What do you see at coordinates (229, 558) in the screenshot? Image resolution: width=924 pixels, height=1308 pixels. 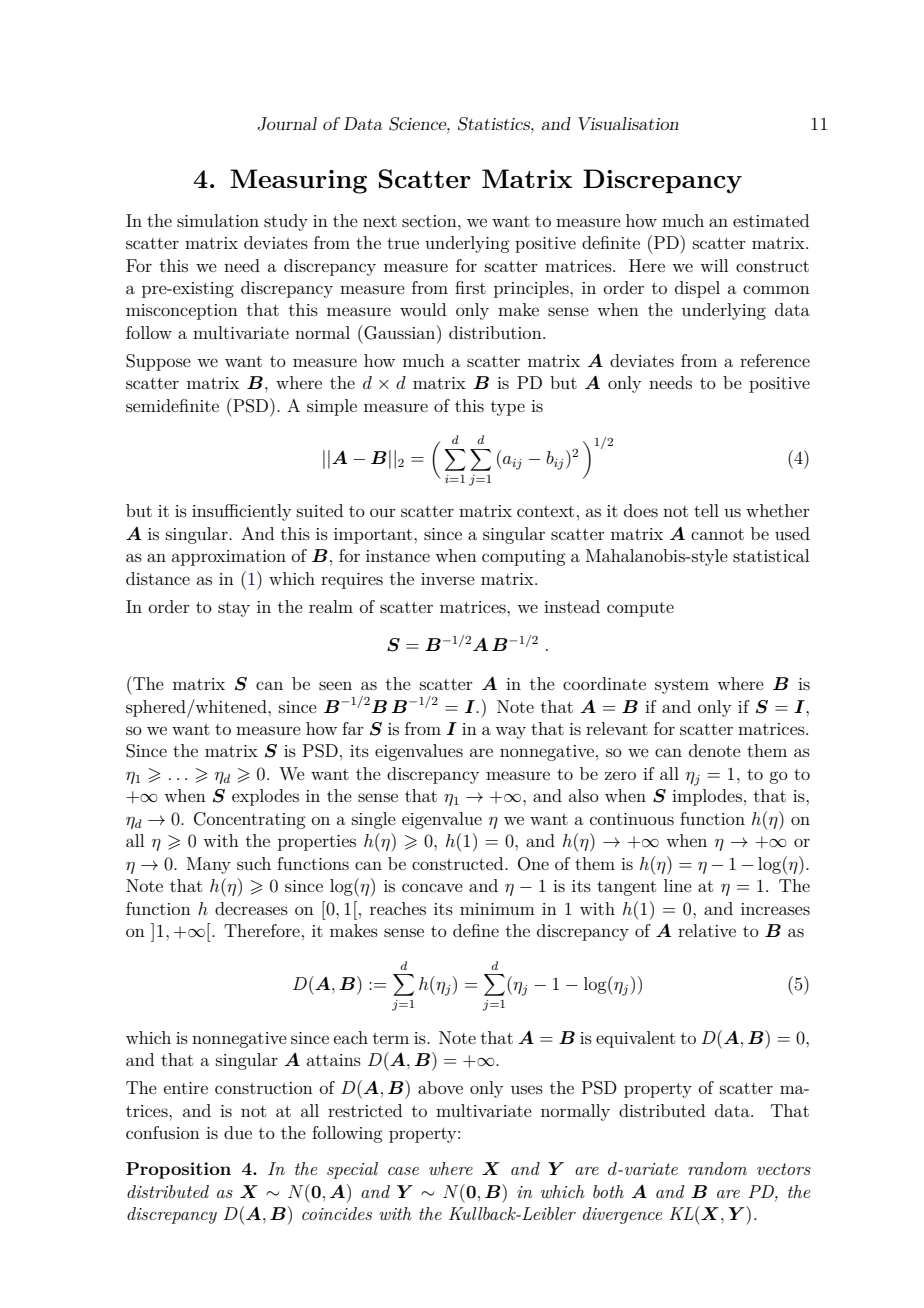 I see `approximation` at bounding box center [229, 558].
